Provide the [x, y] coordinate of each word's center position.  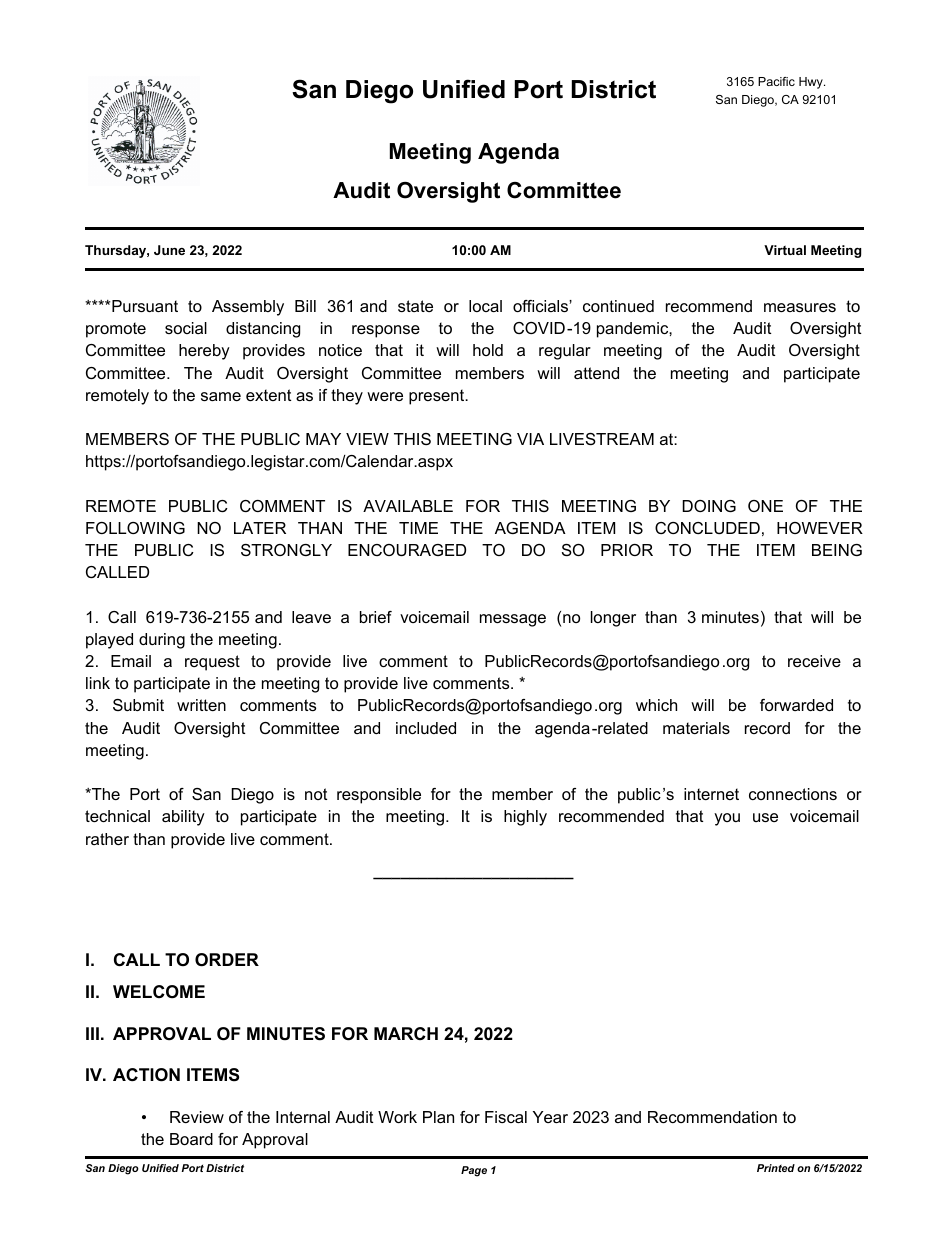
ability [183, 818]
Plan [438, 1117]
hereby [204, 352]
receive [814, 661]
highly [525, 818]
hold [488, 350]
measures [800, 307]
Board [191, 1139]
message [513, 620]
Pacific [776, 81]
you [727, 819]
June [169, 250]
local [485, 306]
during [162, 641]
